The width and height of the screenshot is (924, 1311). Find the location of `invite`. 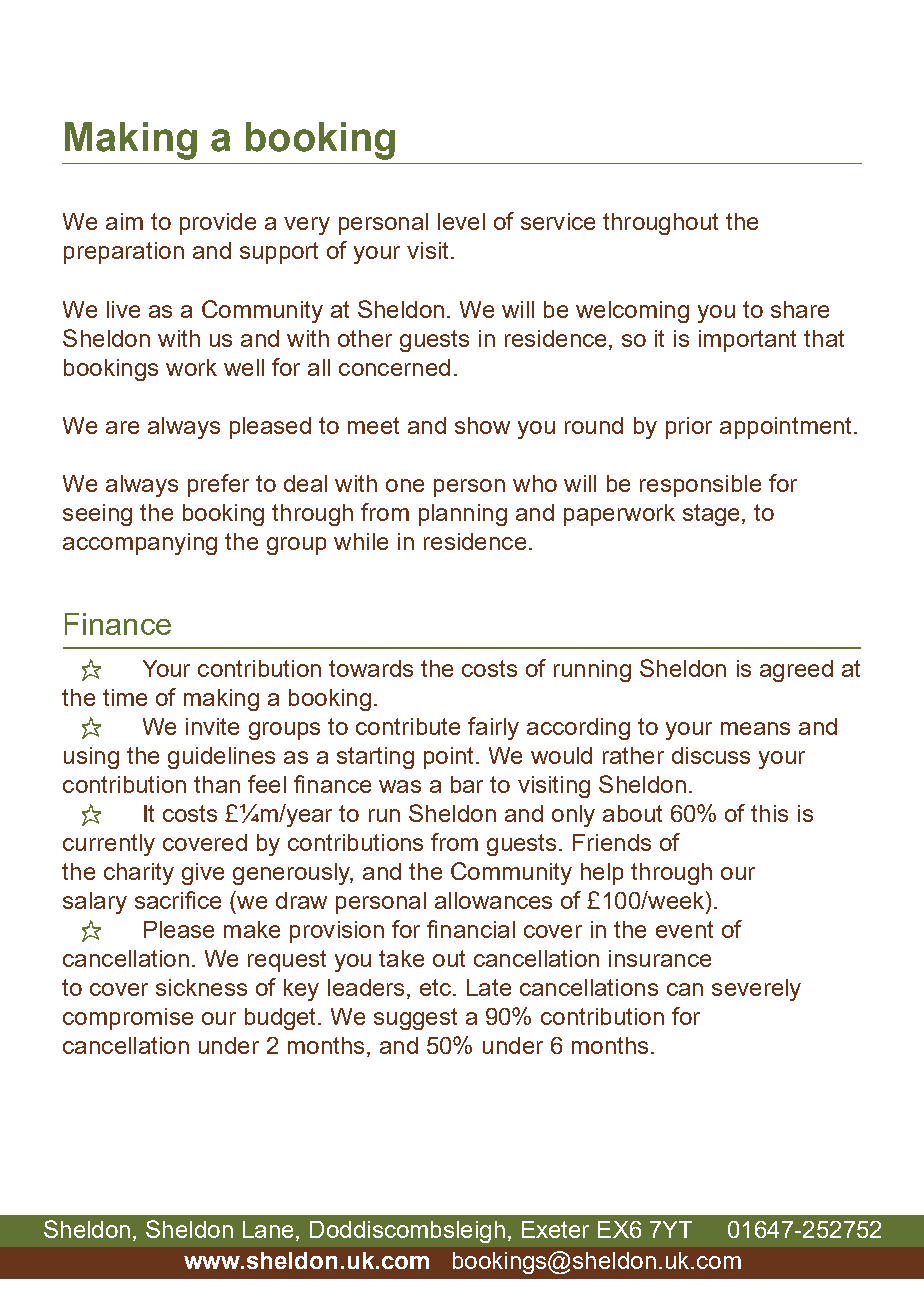

invite is located at coordinates (212, 726).
